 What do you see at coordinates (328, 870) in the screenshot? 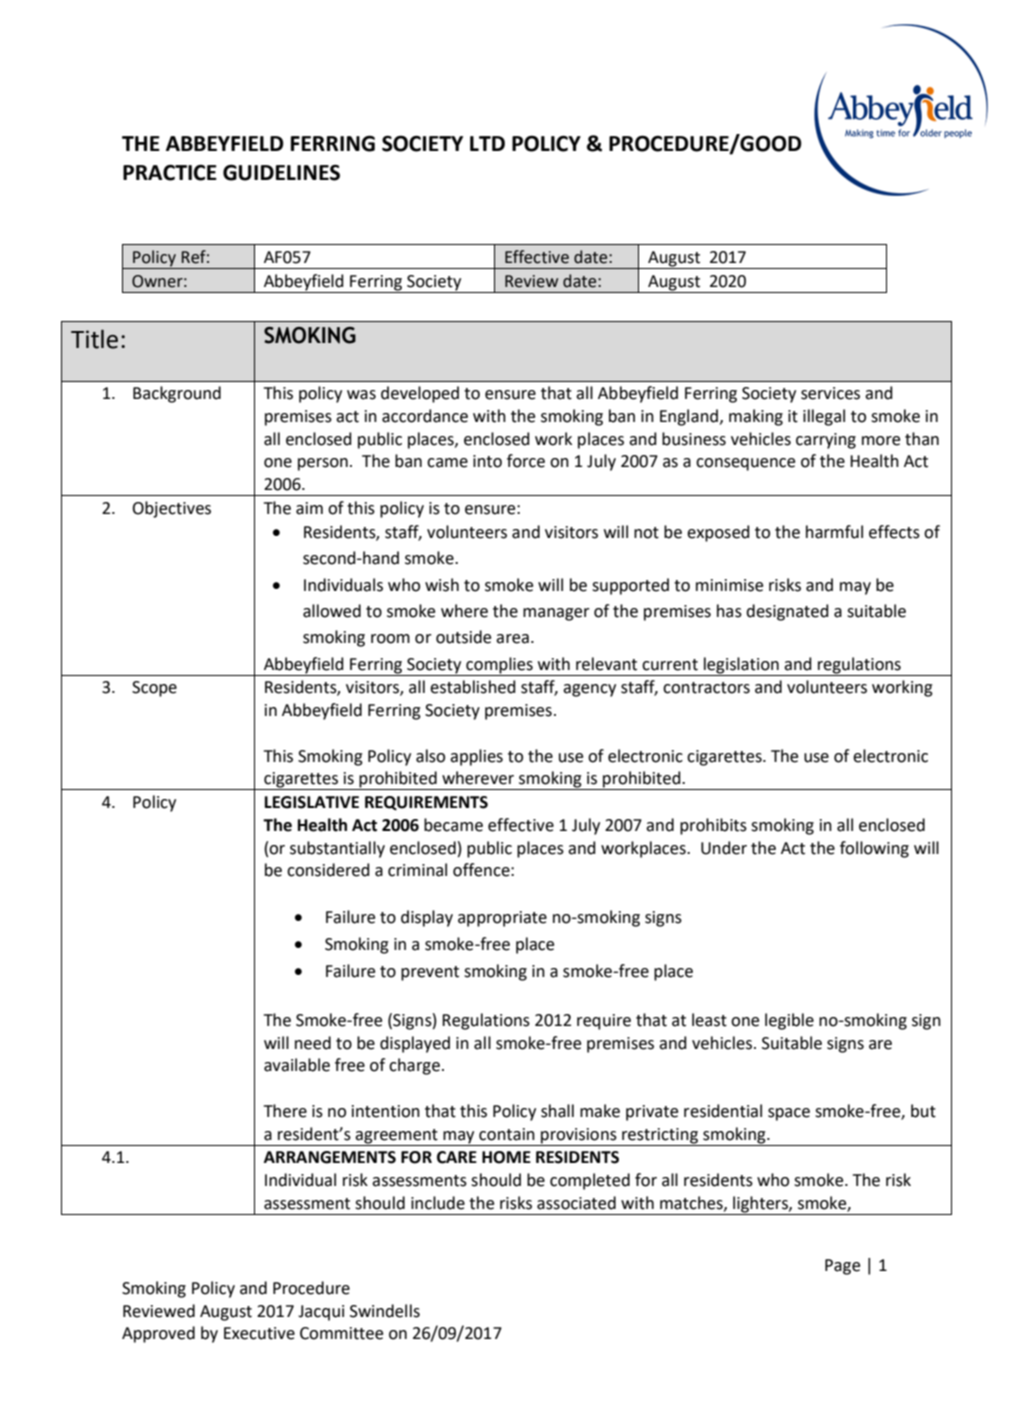
I see `considered` at bounding box center [328, 870].
